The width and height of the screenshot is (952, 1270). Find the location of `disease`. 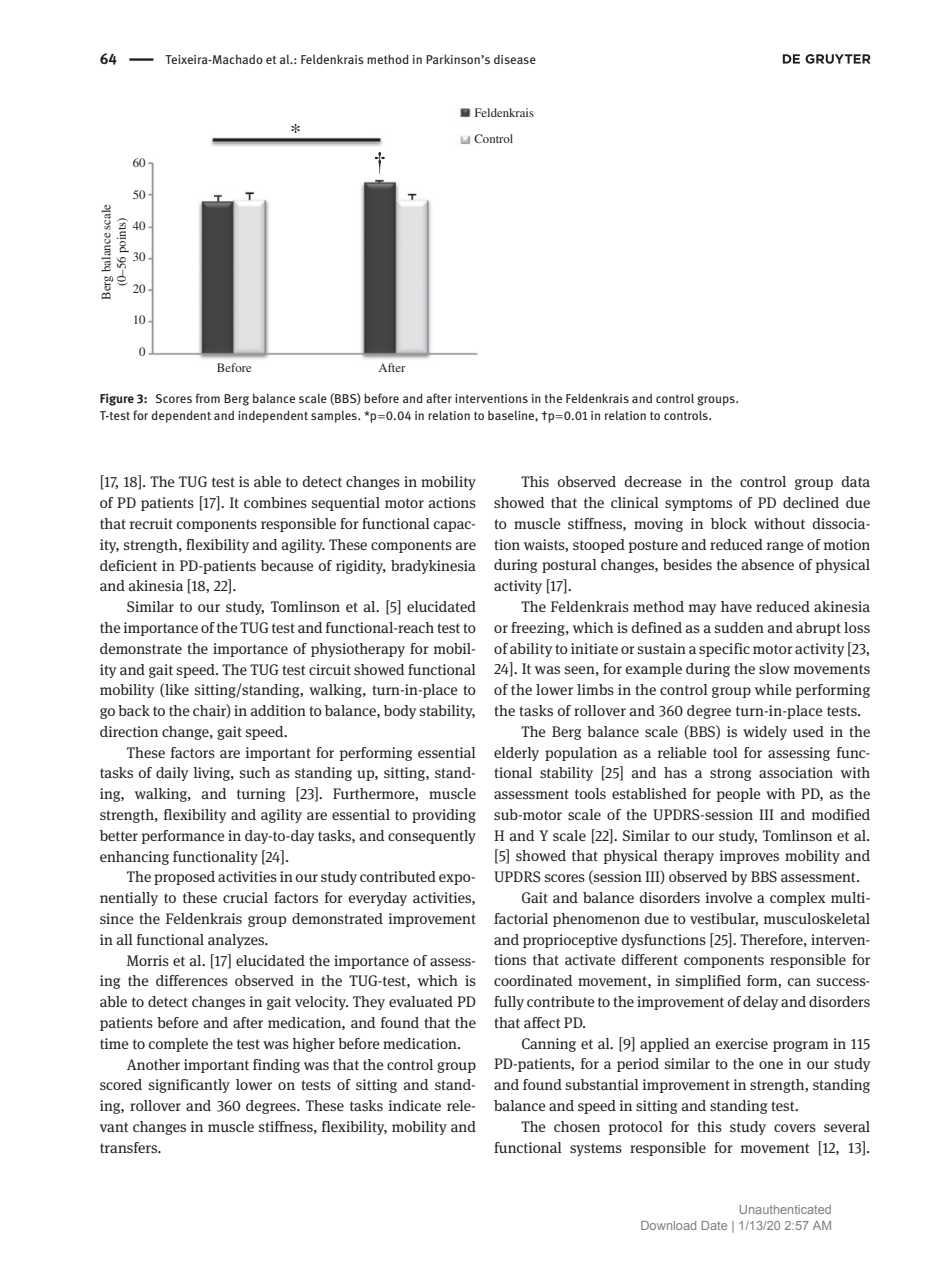

disease is located at coordinates (515, 59).
